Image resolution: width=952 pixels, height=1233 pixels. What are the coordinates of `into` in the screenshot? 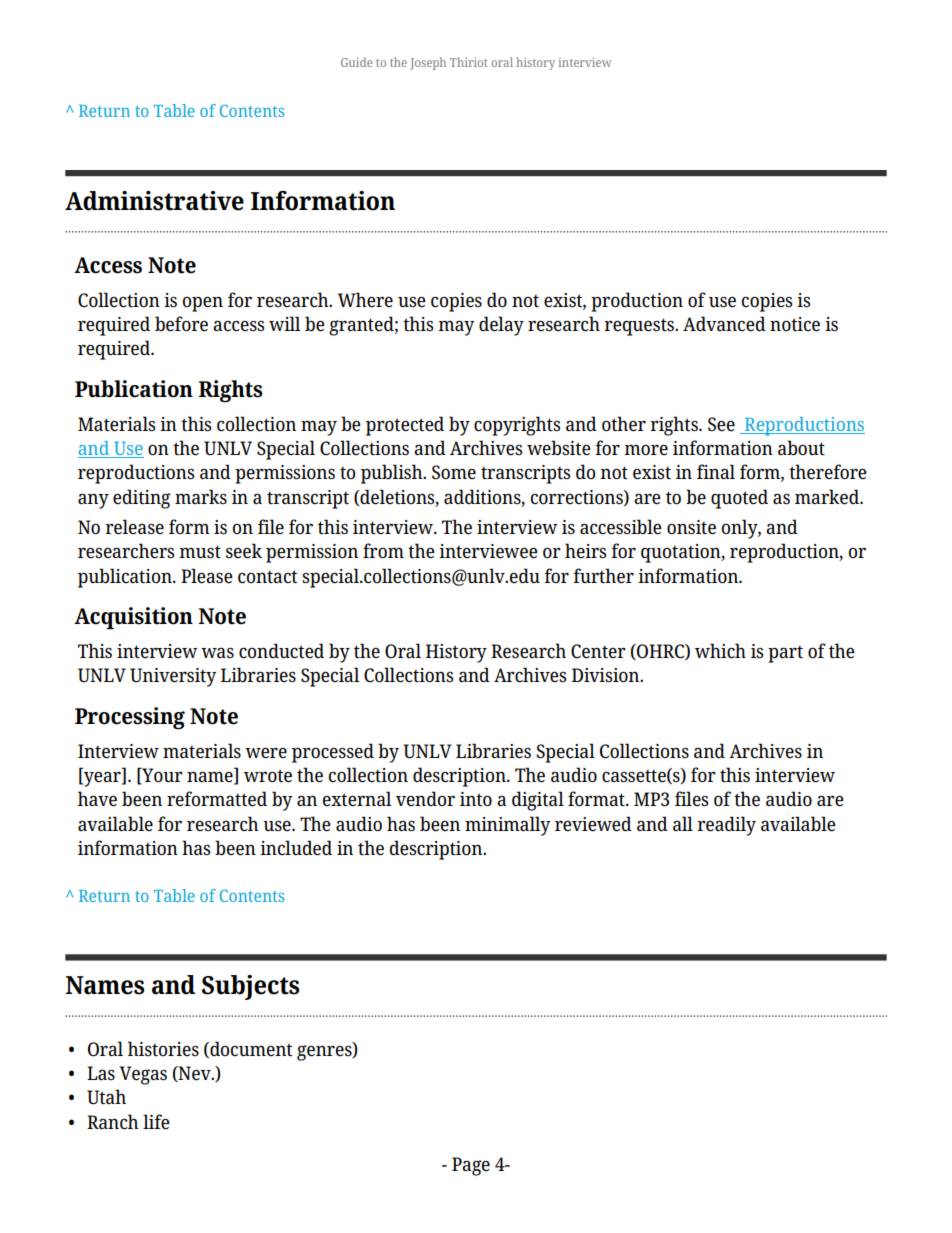 It's located at (476, 799).
